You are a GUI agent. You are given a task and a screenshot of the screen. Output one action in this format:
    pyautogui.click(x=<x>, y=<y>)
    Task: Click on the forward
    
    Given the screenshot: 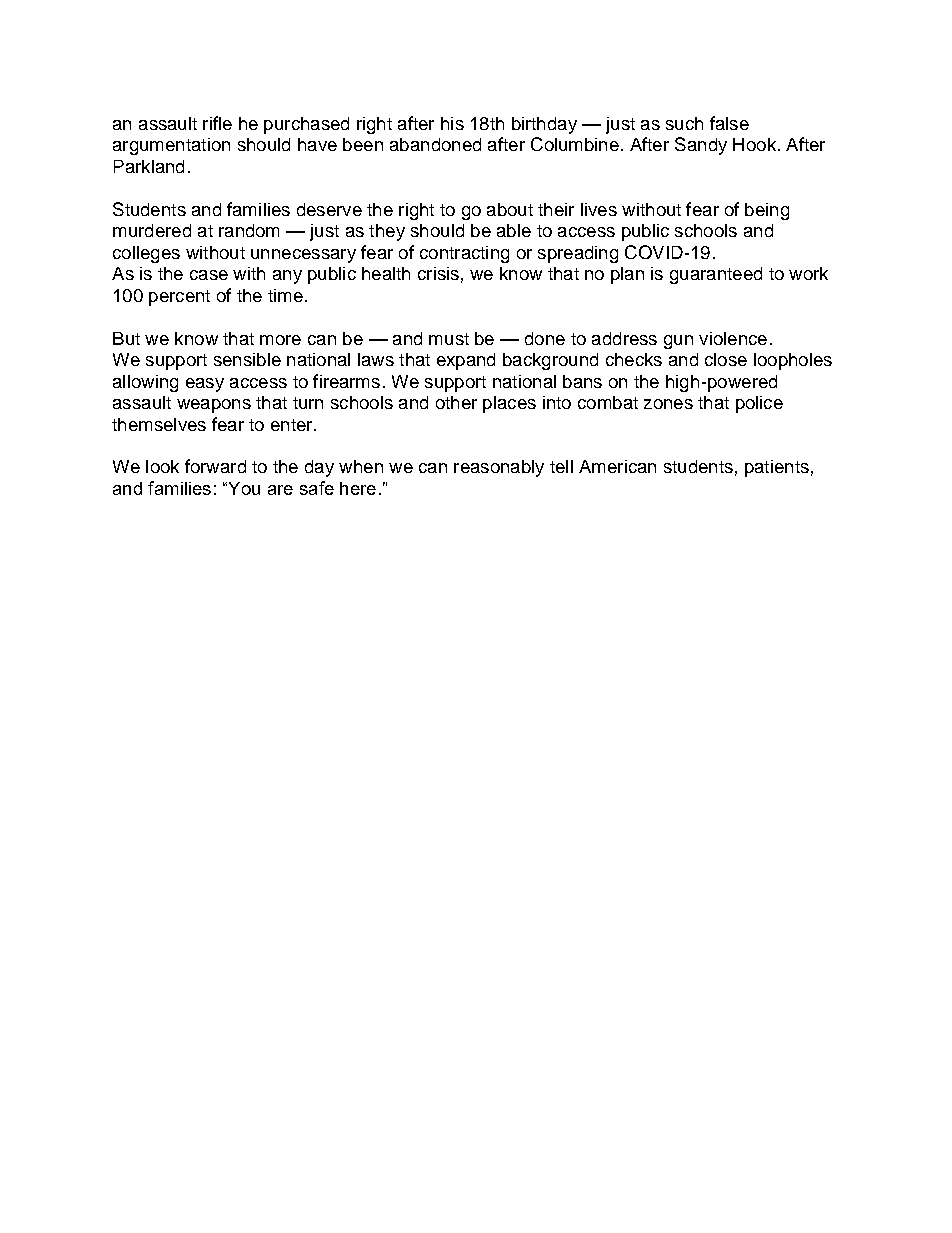 What is the action you would take?
    pyautogui.click(x=215, y=466)
